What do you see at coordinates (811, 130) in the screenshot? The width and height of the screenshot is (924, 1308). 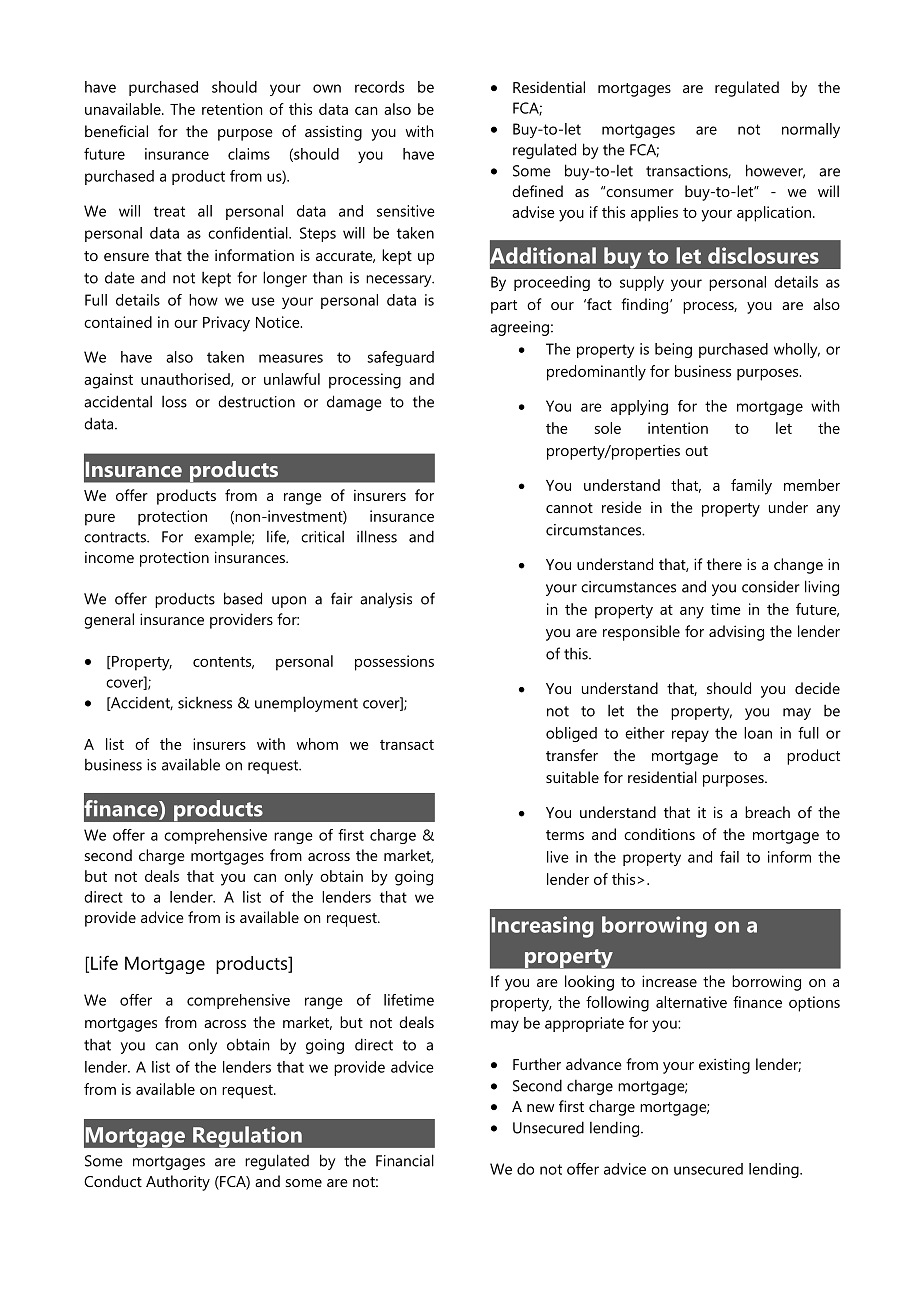 I see `normally` at bounding box center [811, 130].
